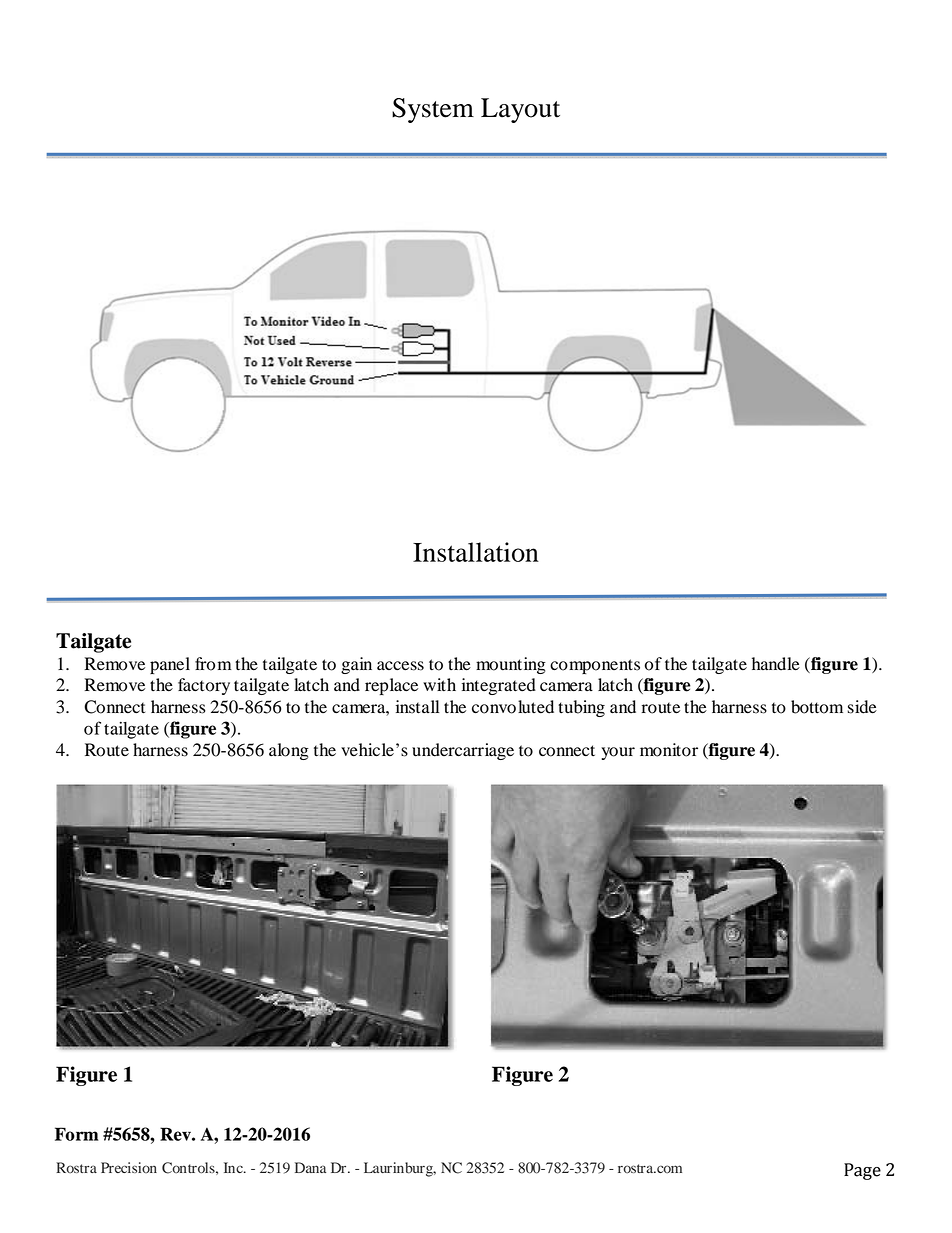  What do you see at coordinates (776, 664) in the screenshot?
I see `handle` at bounding box center [776, 664].
